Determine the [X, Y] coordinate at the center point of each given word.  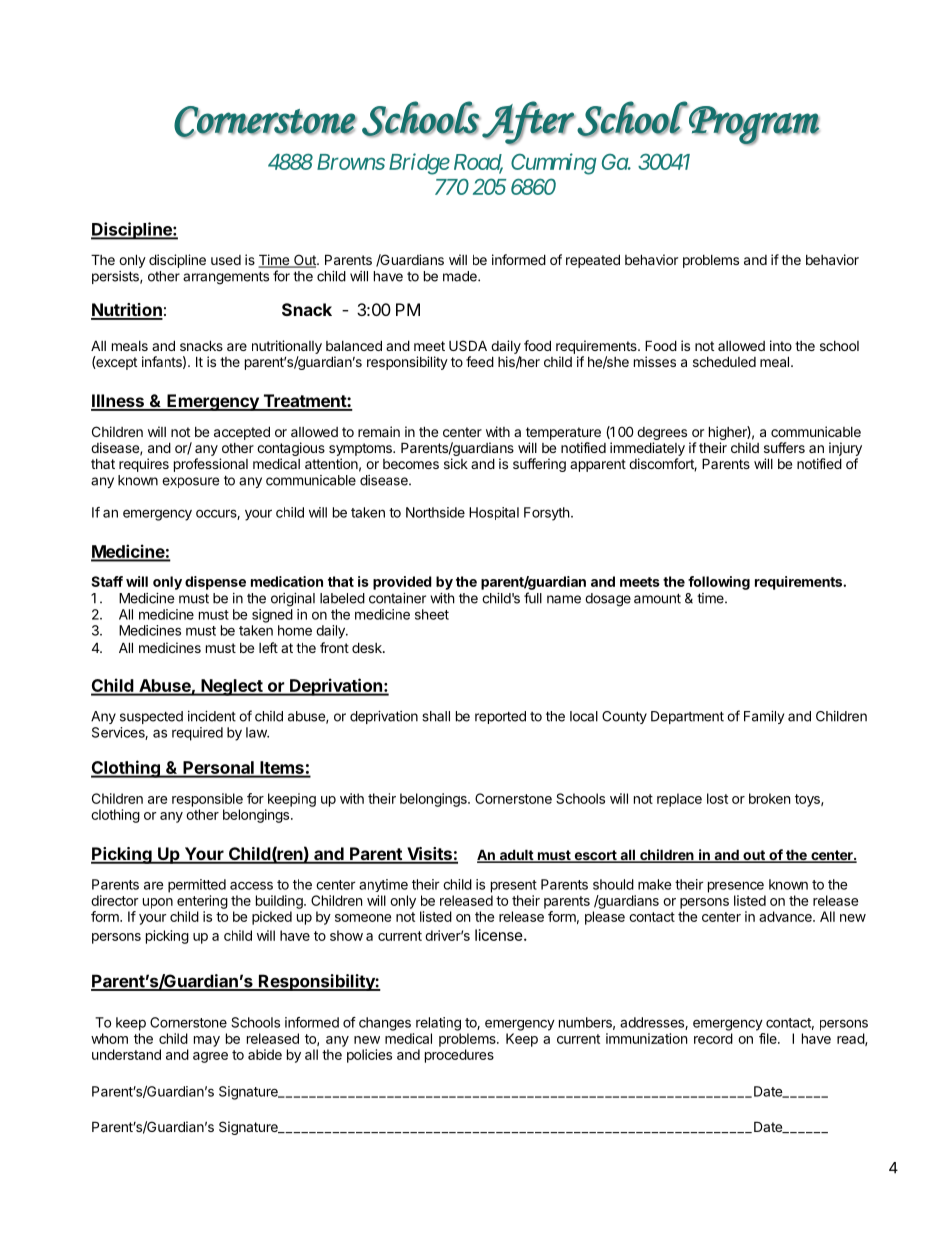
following [719, 583]
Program [754, 125]
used [226, 260]
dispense [215, 583]
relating [438, 1024]
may [207, 1041]
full [533, 598]
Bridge [419, 164]
